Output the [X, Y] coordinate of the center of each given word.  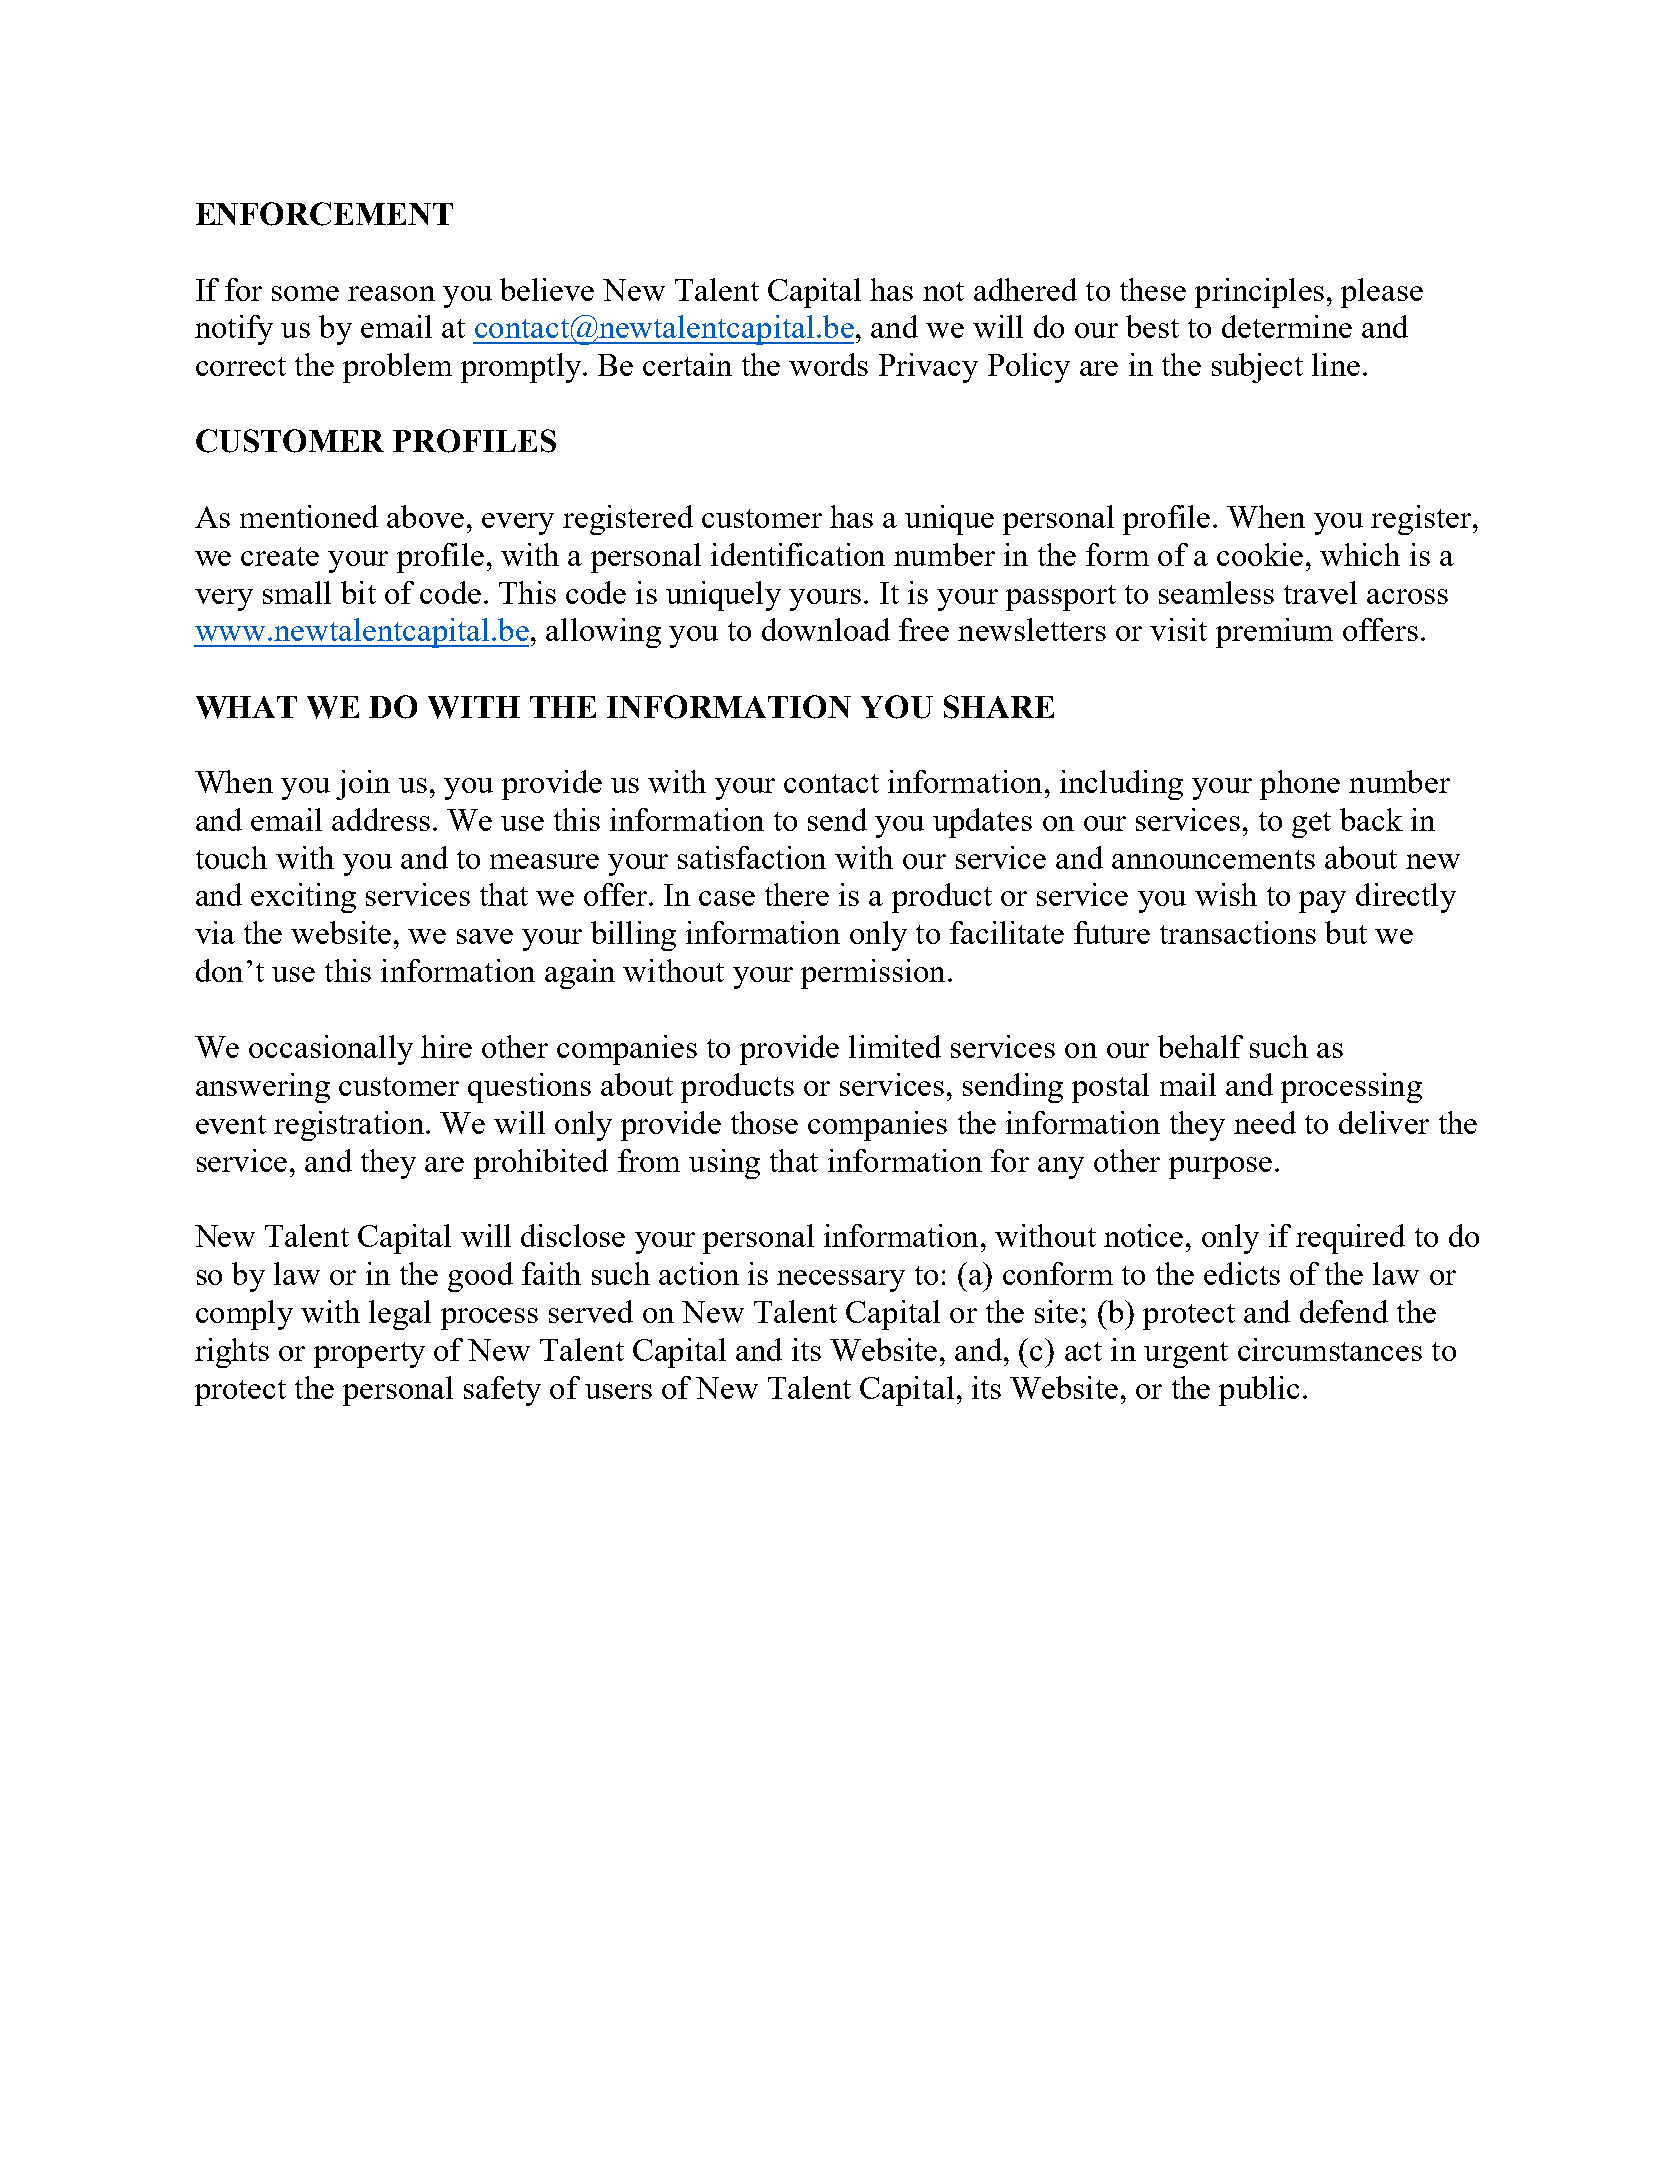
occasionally [331, 1050]
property [369, 1355]
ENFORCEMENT [324, 214]
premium [1274, 633]
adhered [1025, 289]
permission [873, 974]
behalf [1200, 1046]
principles [1259, 293]
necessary [841, 1281]
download [826, 629]
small [297, 592]
